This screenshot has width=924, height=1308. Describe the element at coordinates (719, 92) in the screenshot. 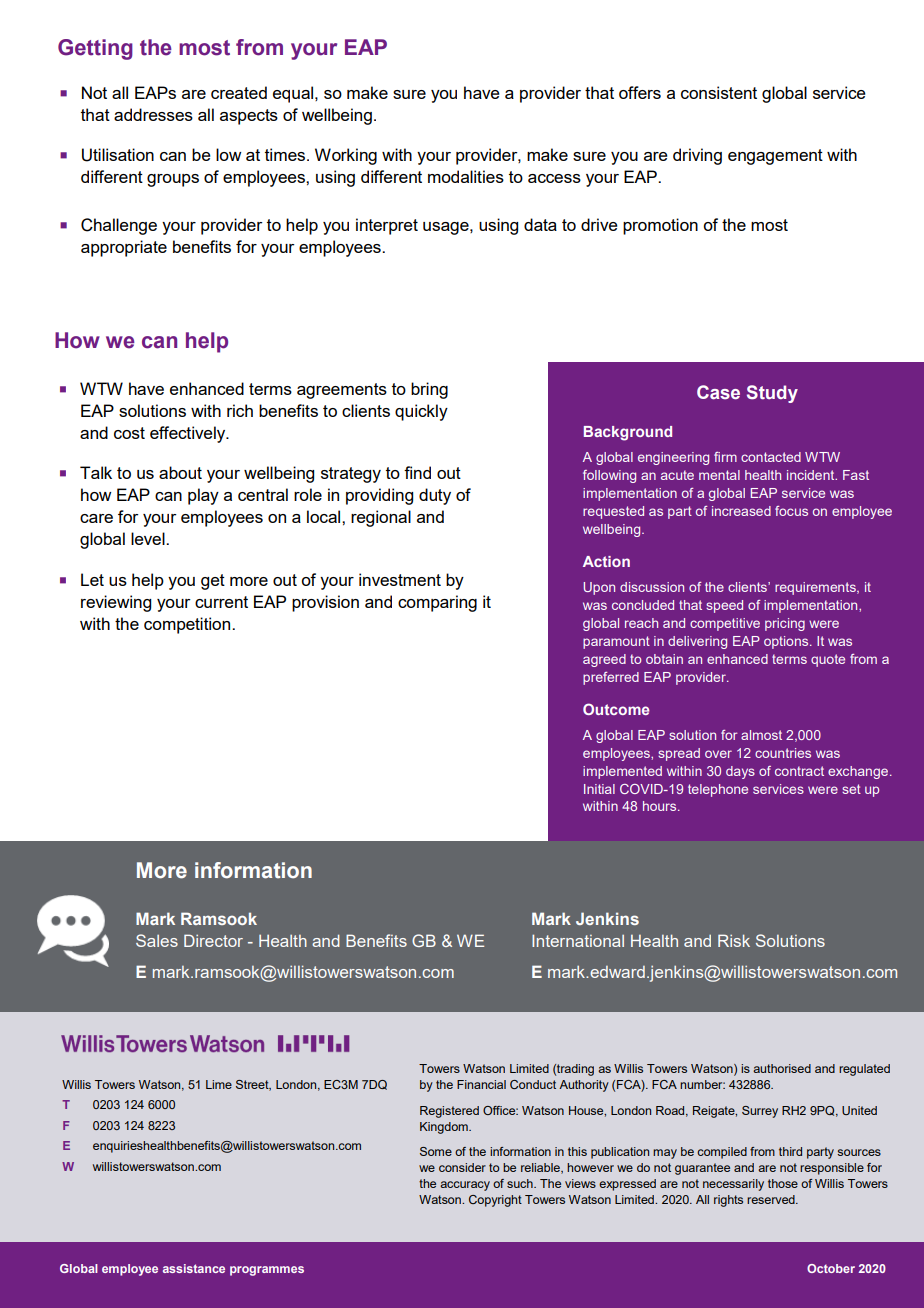

I see `consistent` at that location.
